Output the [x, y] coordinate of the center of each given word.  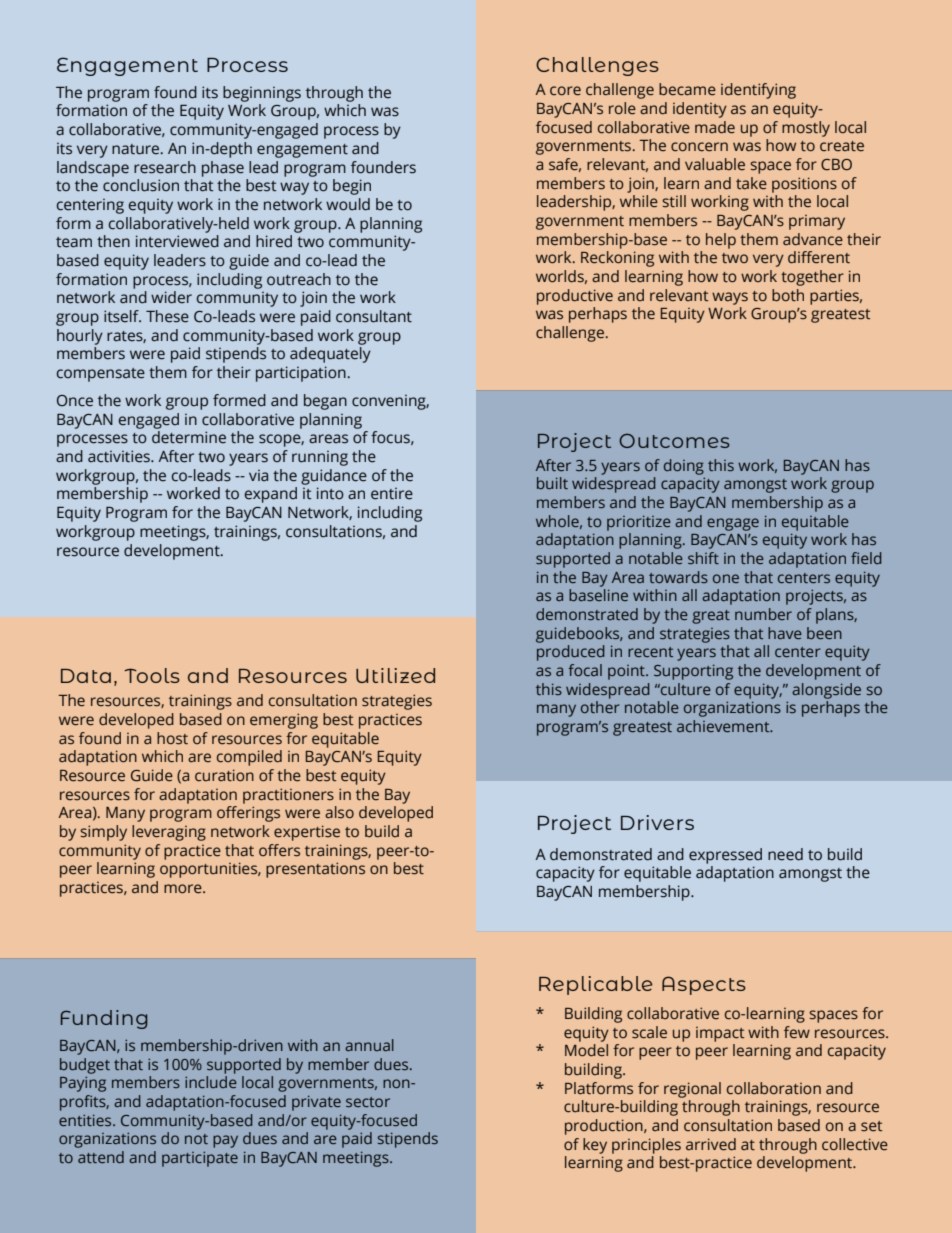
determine [189, 437]
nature [137, 149]
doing [684, 467]
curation [224, 775]
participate [200, 1159]
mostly [806, 129]
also [339, 812]
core [565, 91]
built [552, 483]
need [785, 854]
